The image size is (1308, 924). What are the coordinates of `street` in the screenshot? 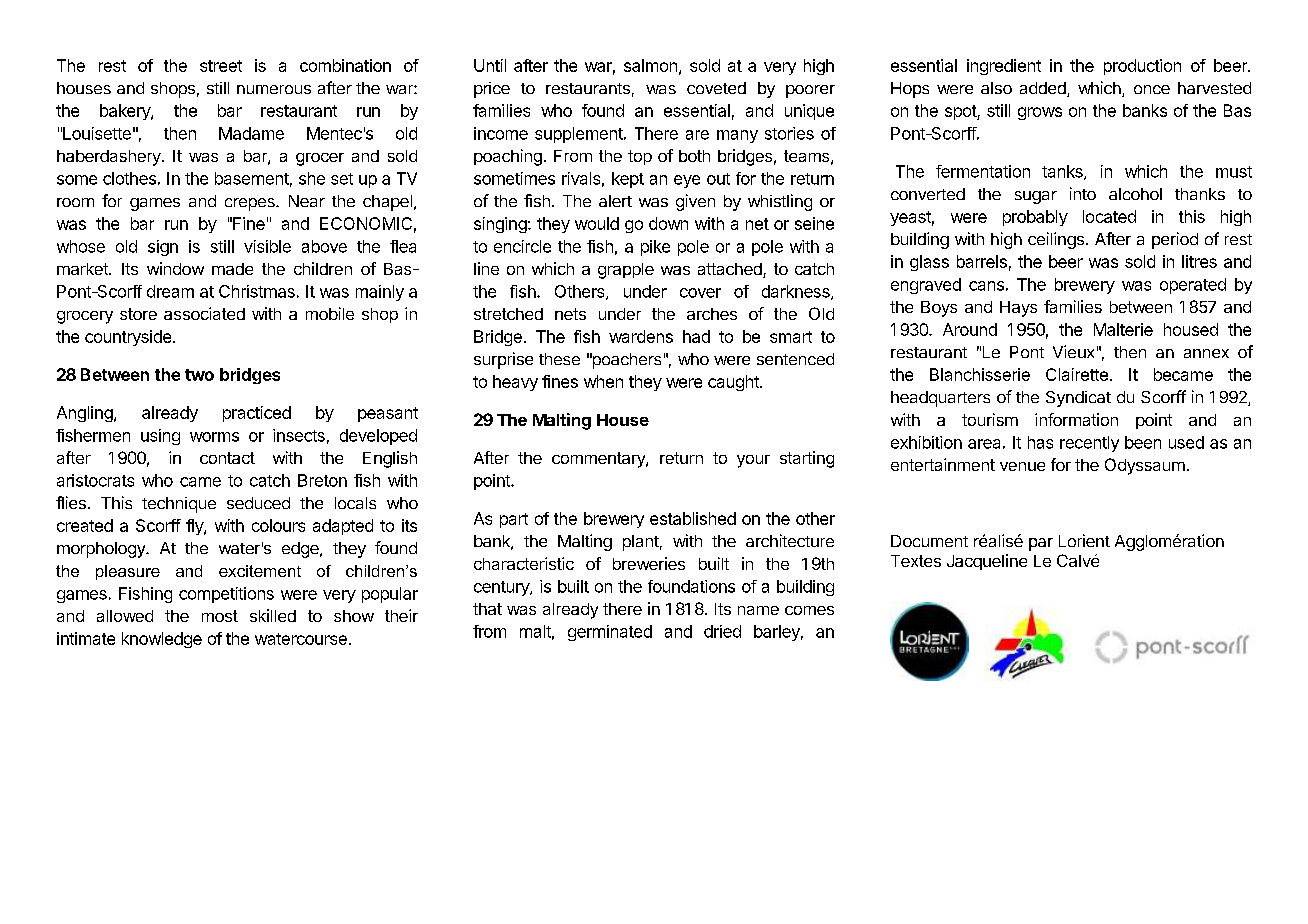 It's located at (221, 66).
